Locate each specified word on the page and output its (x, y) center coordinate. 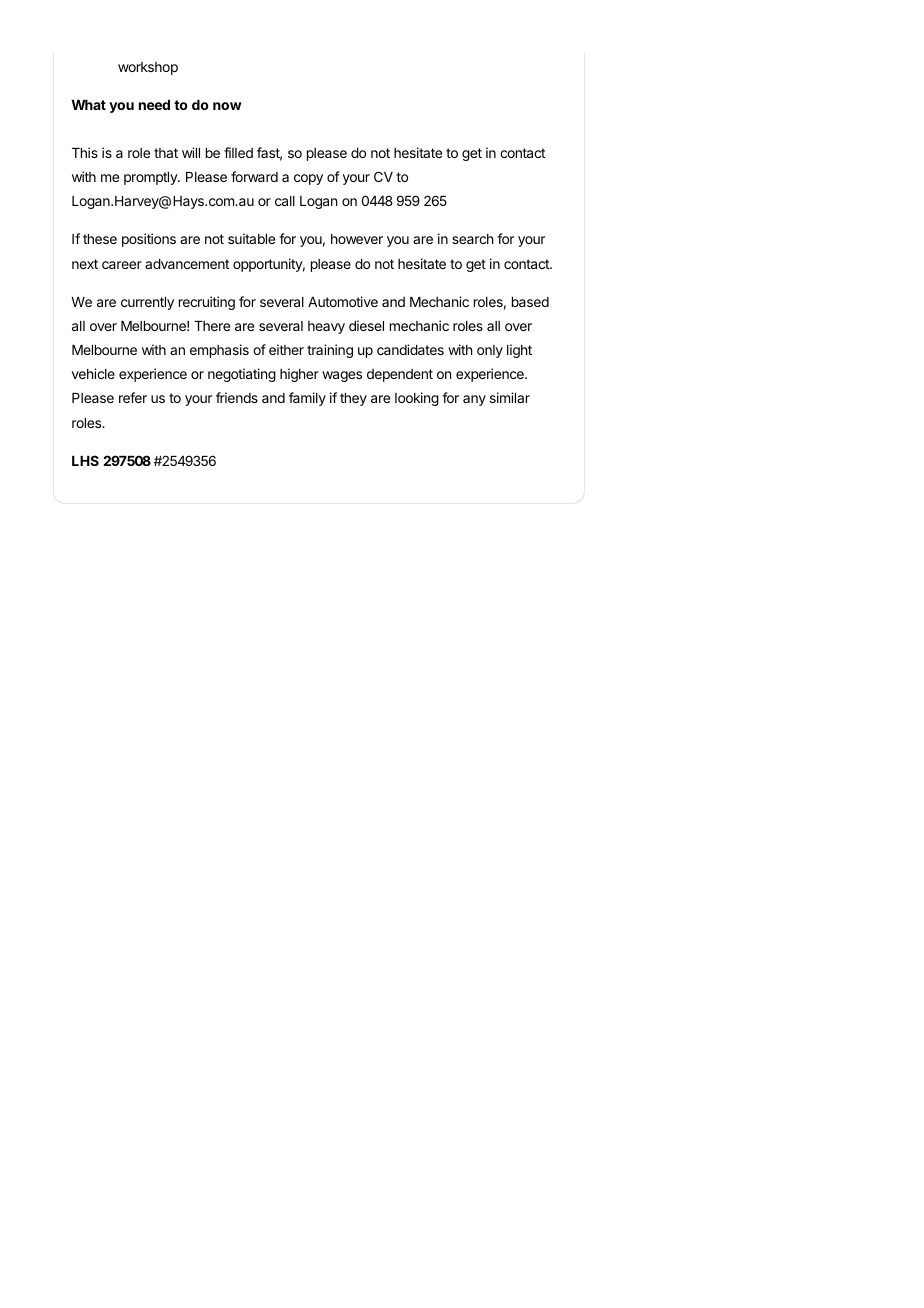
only (490, 351)
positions (149, 240)
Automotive (343, 301)
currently (147, 303)
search (472, 239)
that (166, 153)
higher (299, 375)
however (357, 239)
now (227, 106)
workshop (148, 68)
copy (308, 179)
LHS (85, 460)
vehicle (93, 373)
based (530, 302)
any (474, 400)
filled (238, 152)
